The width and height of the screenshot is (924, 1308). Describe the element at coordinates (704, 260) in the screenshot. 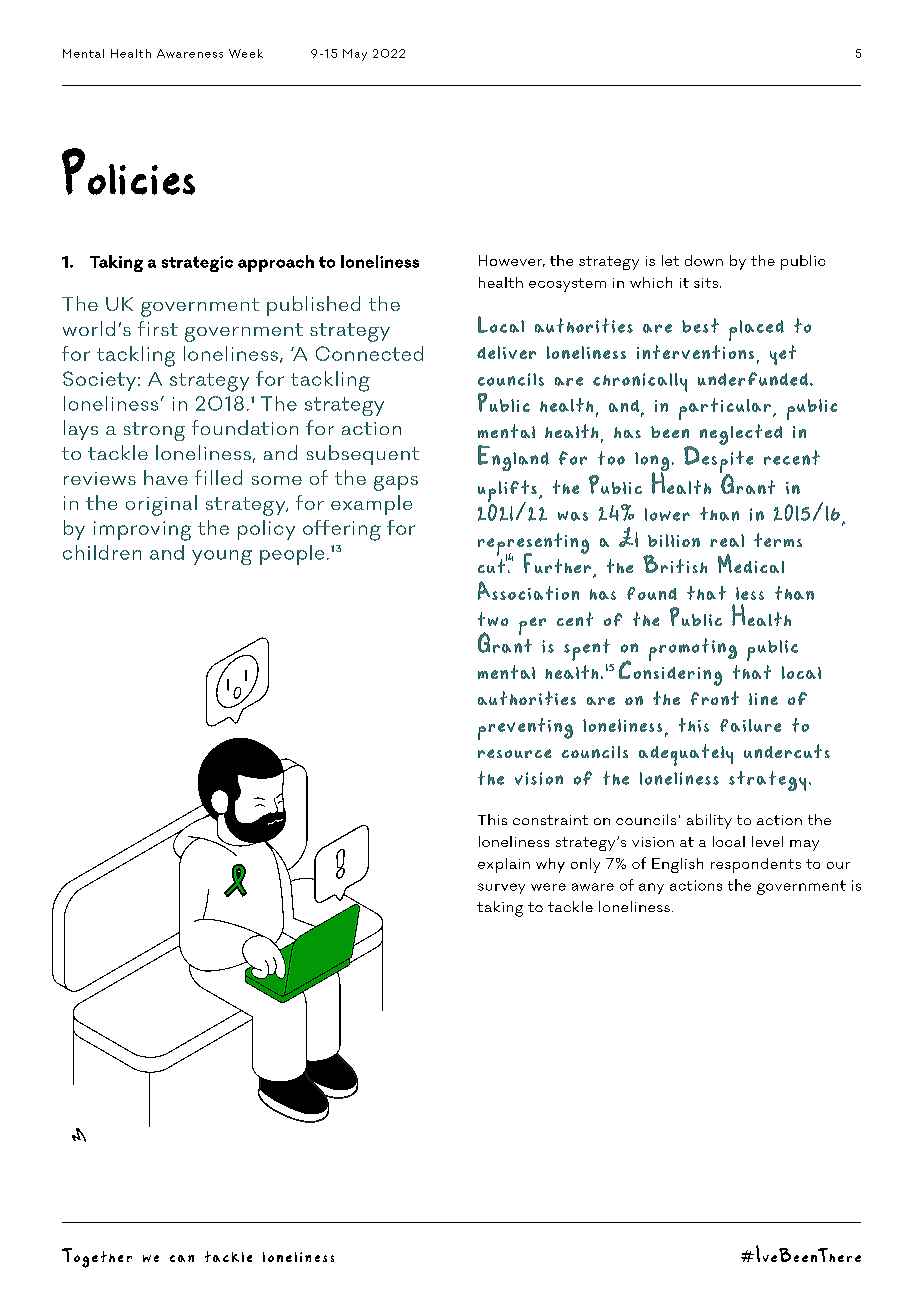

I see `down` at that location.
